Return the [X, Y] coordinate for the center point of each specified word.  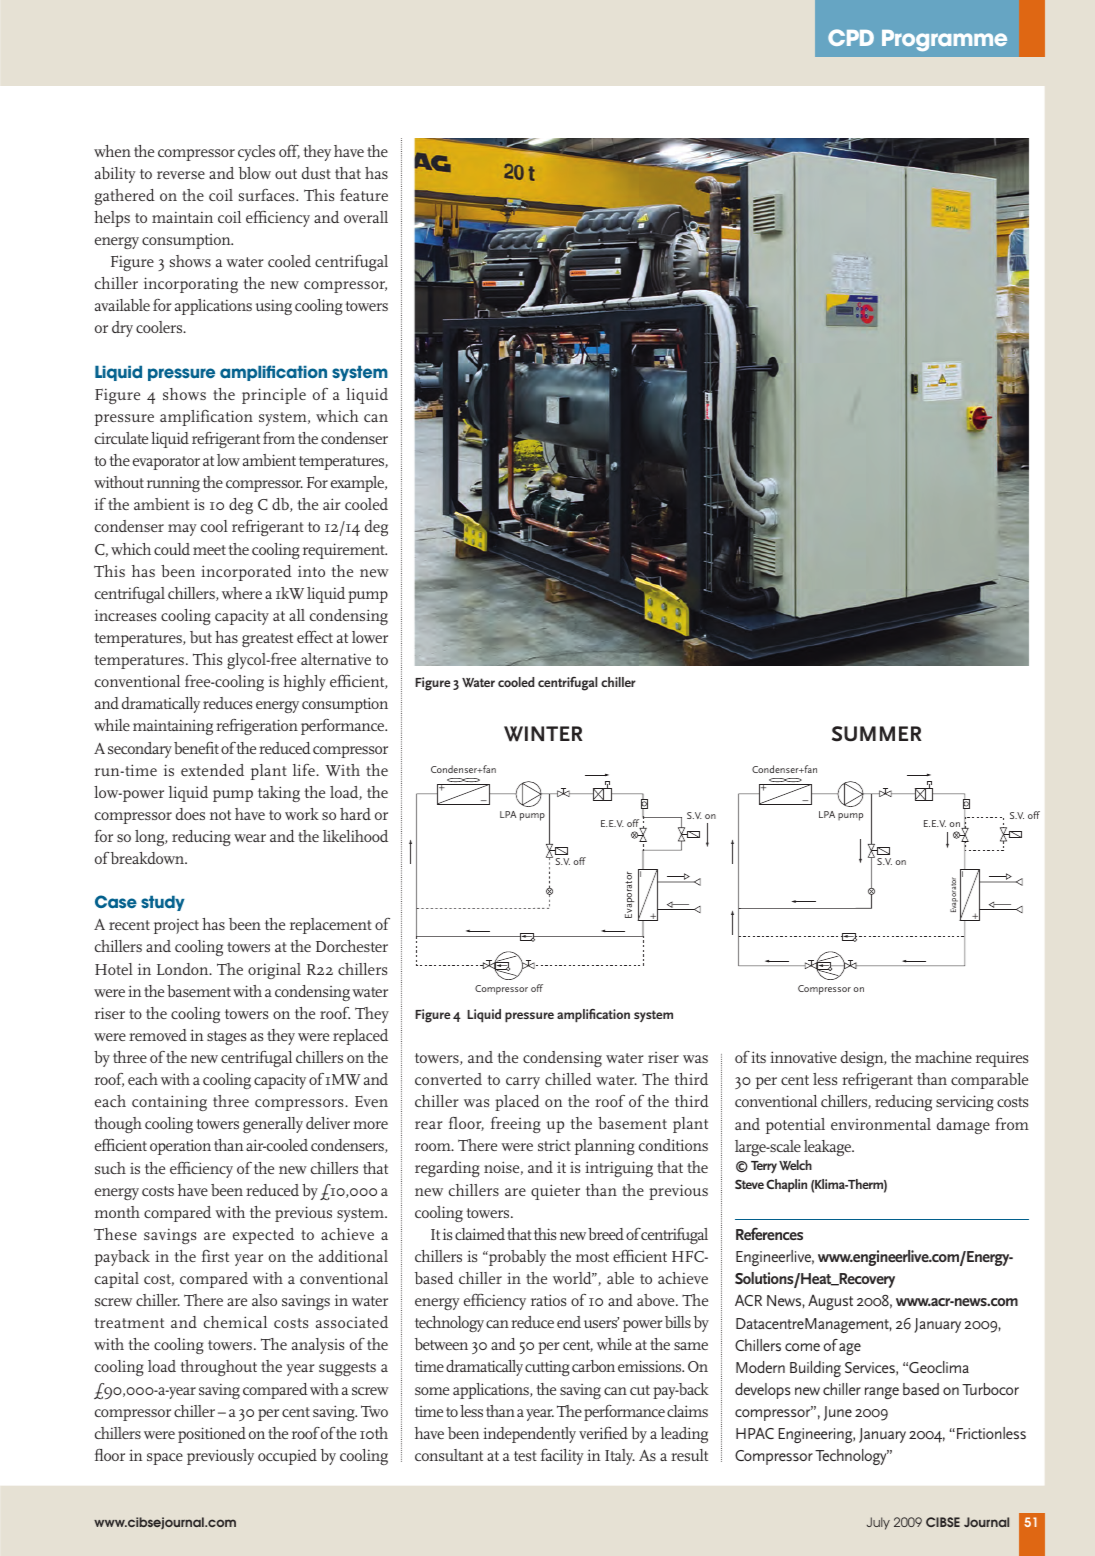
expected [263, 1236]
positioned [212, 1435]
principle [274, 396]
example [359, 484]
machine [943, 1057]
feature [364, 195]
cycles [256, 153]
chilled [568, 1079]
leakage [828, 1148]
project [176, 926]
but [201, 637]
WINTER [543, 734]
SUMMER [877, 734]
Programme [944, 40]
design [863, 1059]
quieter [555, 1192]
